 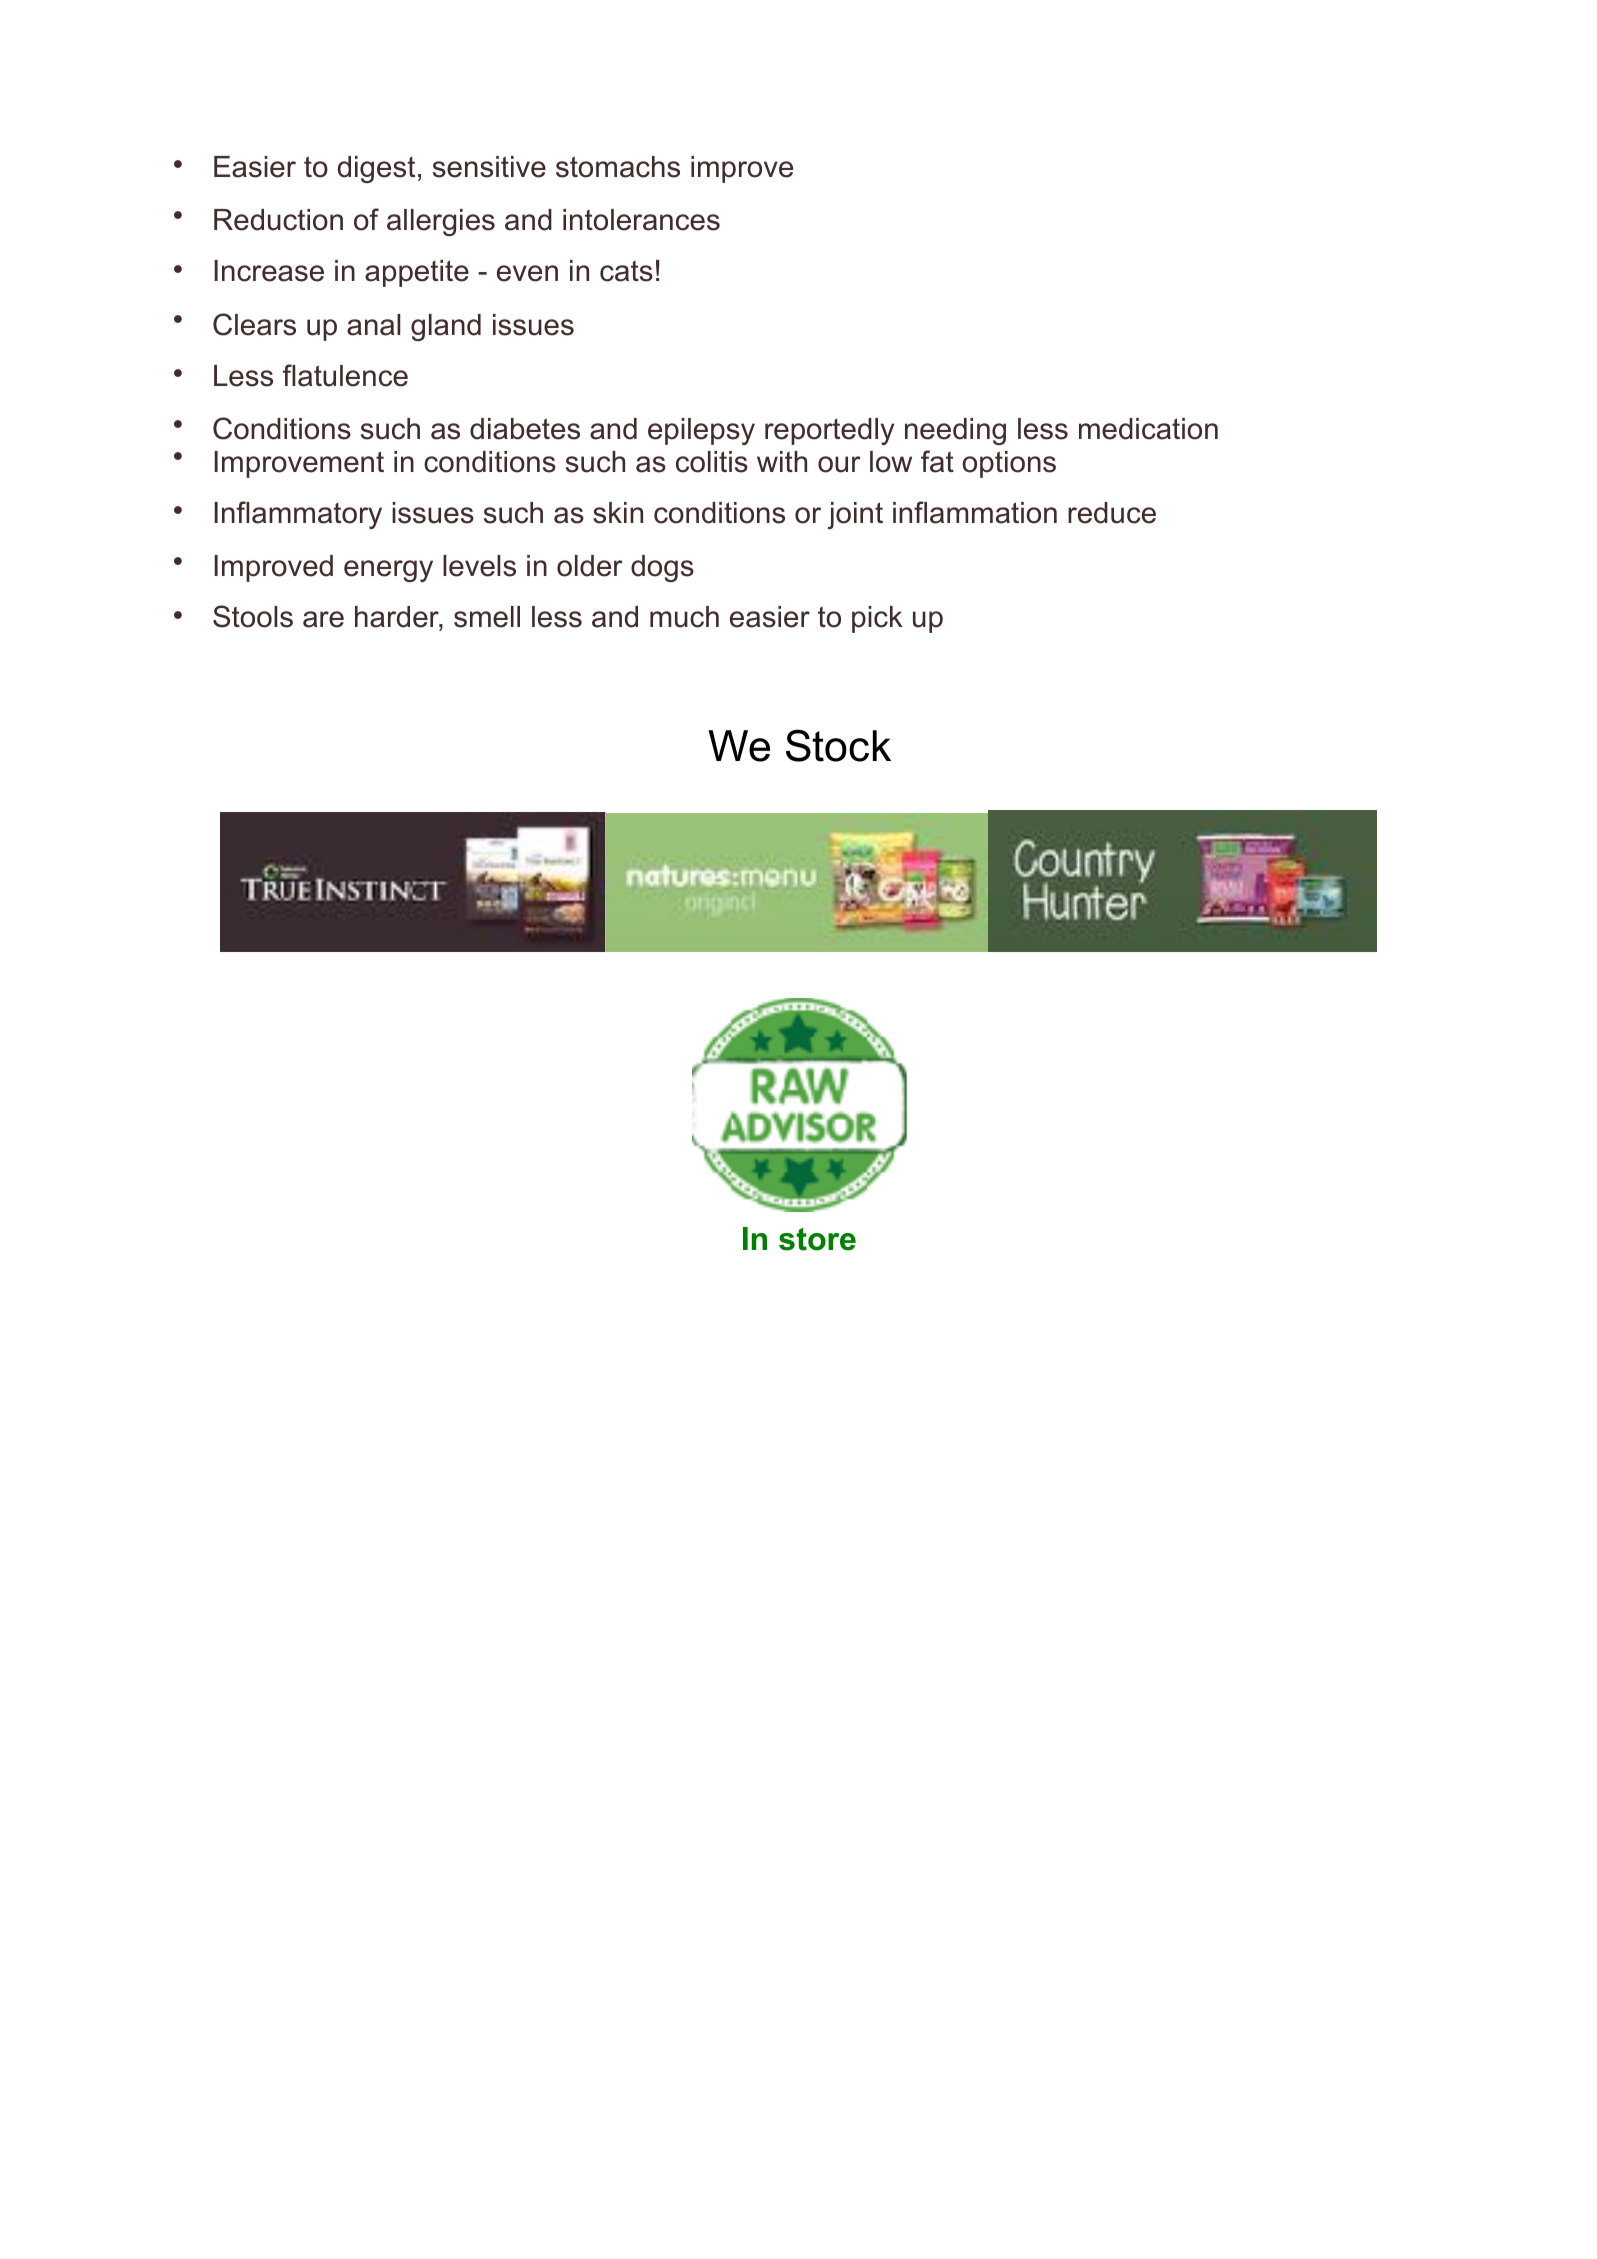 What do you see at coordinates (684, 617) in the screenshot?
I see `much` at bounding box center [684, 617].
